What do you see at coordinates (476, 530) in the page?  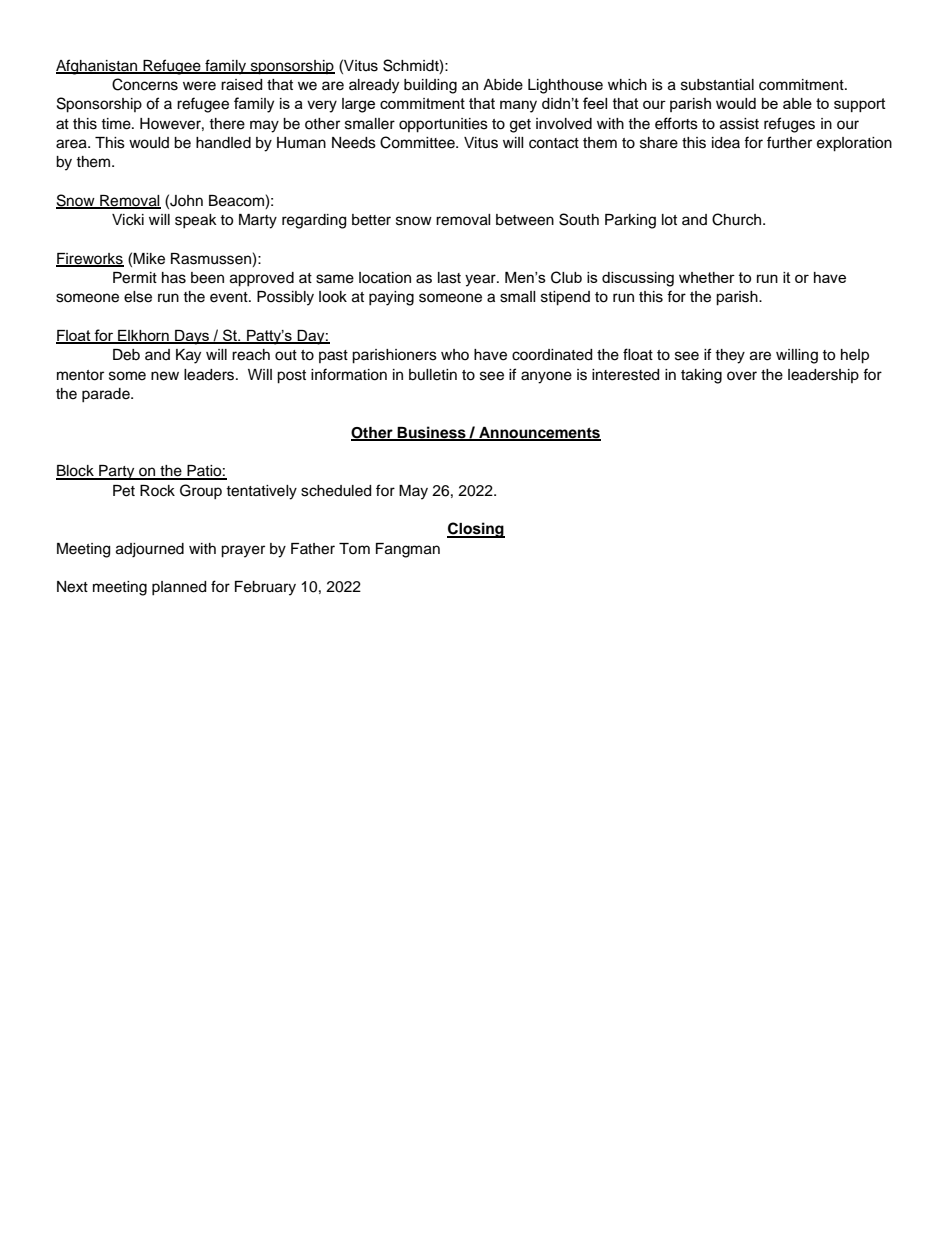 I see `Closing` at bounding box center [476, 530].
